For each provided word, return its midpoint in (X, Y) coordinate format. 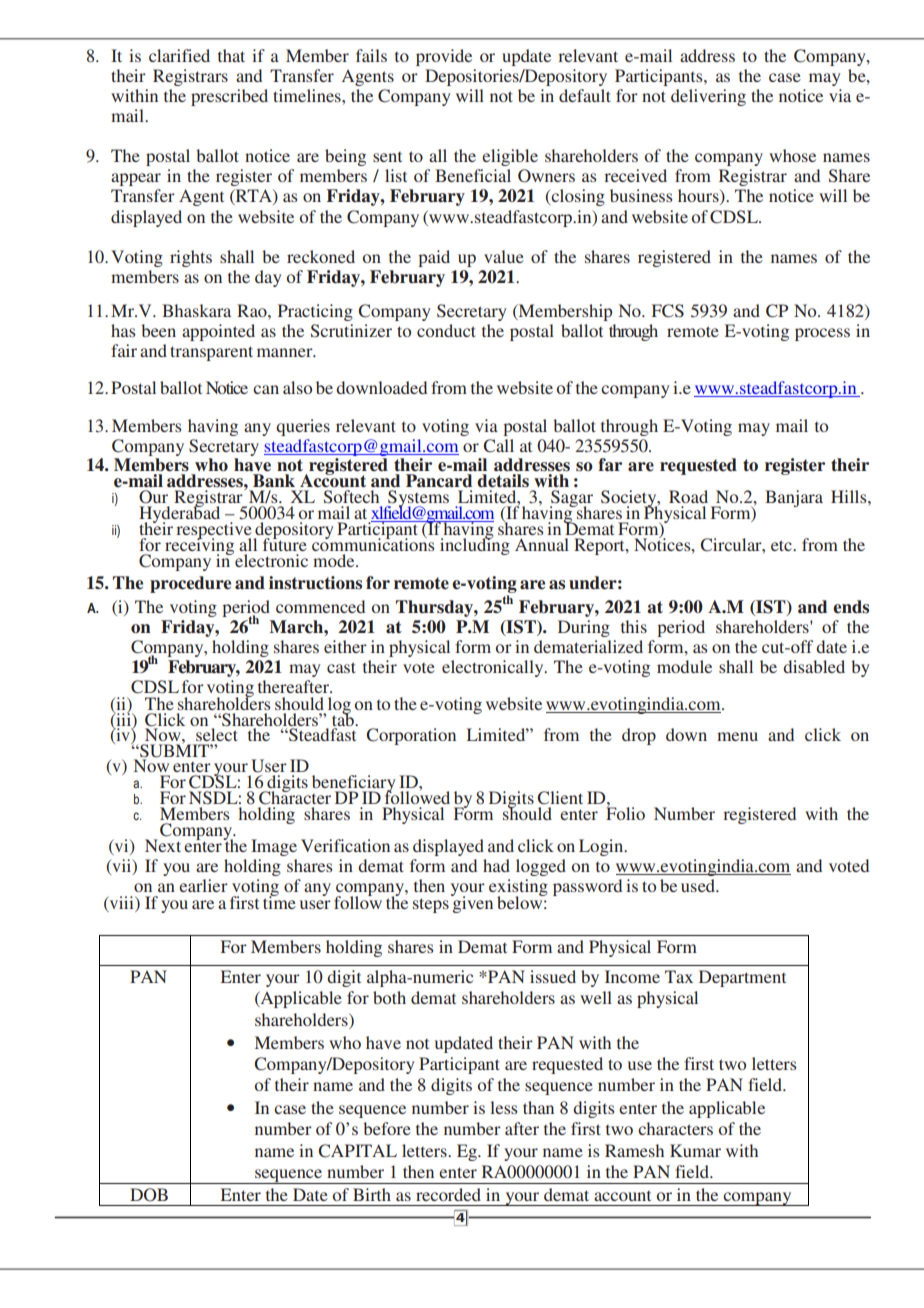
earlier (203, 885)
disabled (814, 666)
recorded (448, 1194)
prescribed (229, 97)
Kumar (695, 1150)
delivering (708, 97)
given (472, 903)
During (584, 628)
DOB (149, 1195)
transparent (211, 353)
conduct (446, 330)
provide (444, 57)
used (699, 885)
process (822, 334)
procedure (190, 584)
